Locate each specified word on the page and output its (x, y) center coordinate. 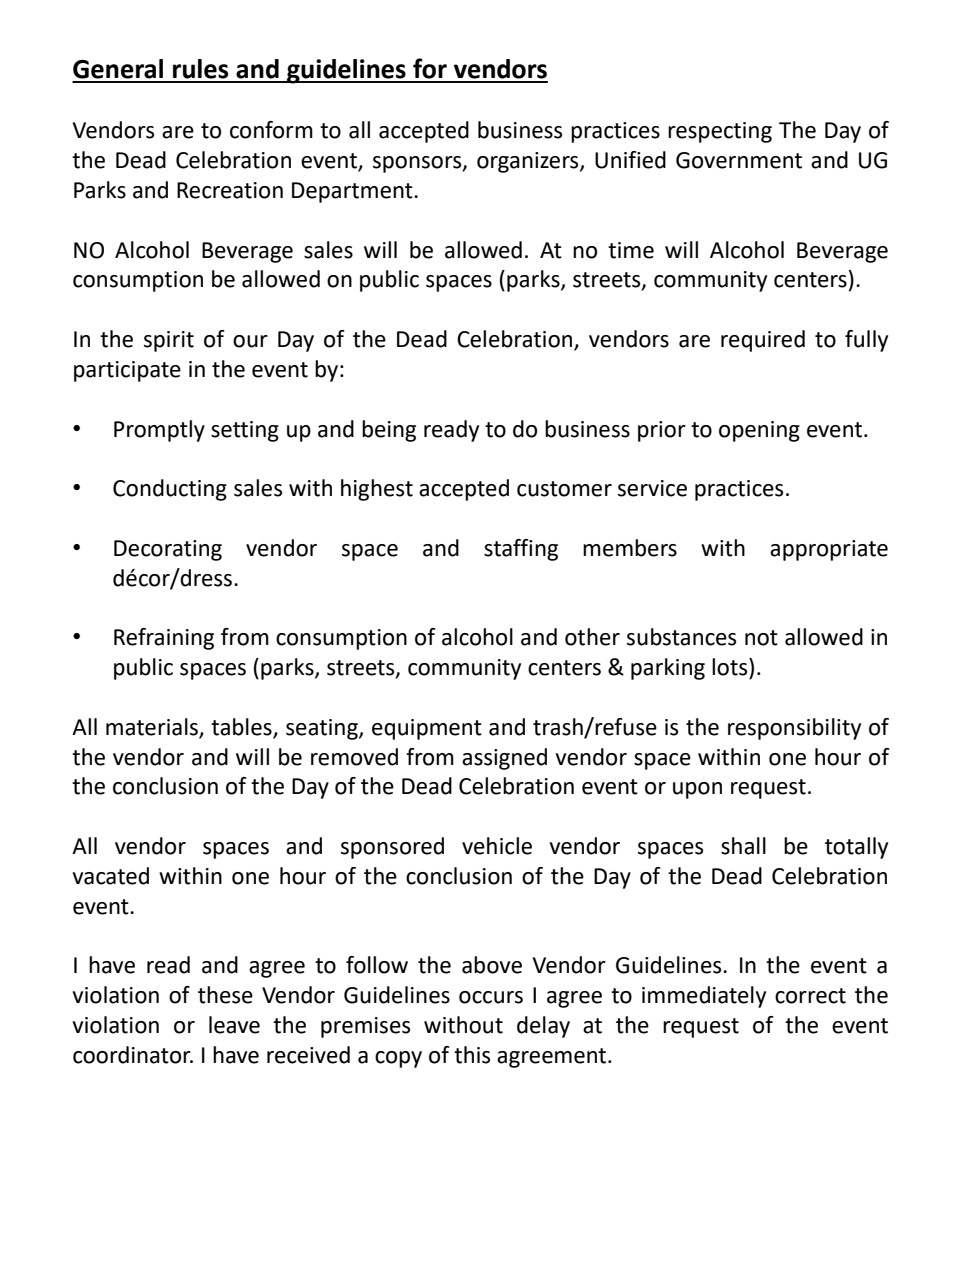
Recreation (230, 190)
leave (234, 1025)
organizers (529, 162)
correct (810, 996)
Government (739, 160)
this (472, 1055)
